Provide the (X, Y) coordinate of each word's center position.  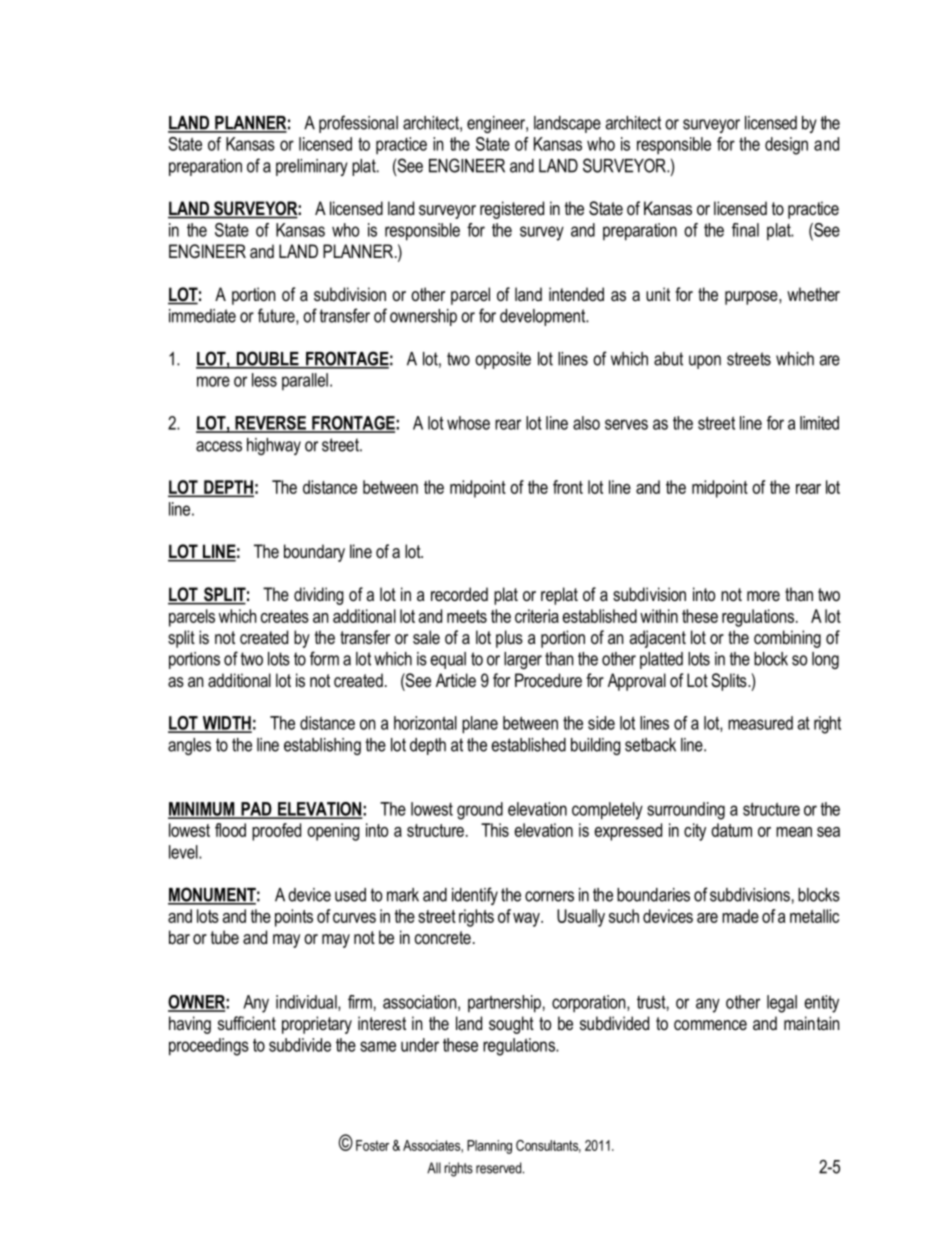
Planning (489, 1147)
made (740, 916)
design (786, 146)
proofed (276, 832)
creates (285, 616)
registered (512, 210)
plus (509, 639)
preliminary (312, 167)
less (264, 380)
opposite (503, 360)
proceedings (209, 1047)
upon (705, 362)
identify (475, 896)
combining (787, 639)
